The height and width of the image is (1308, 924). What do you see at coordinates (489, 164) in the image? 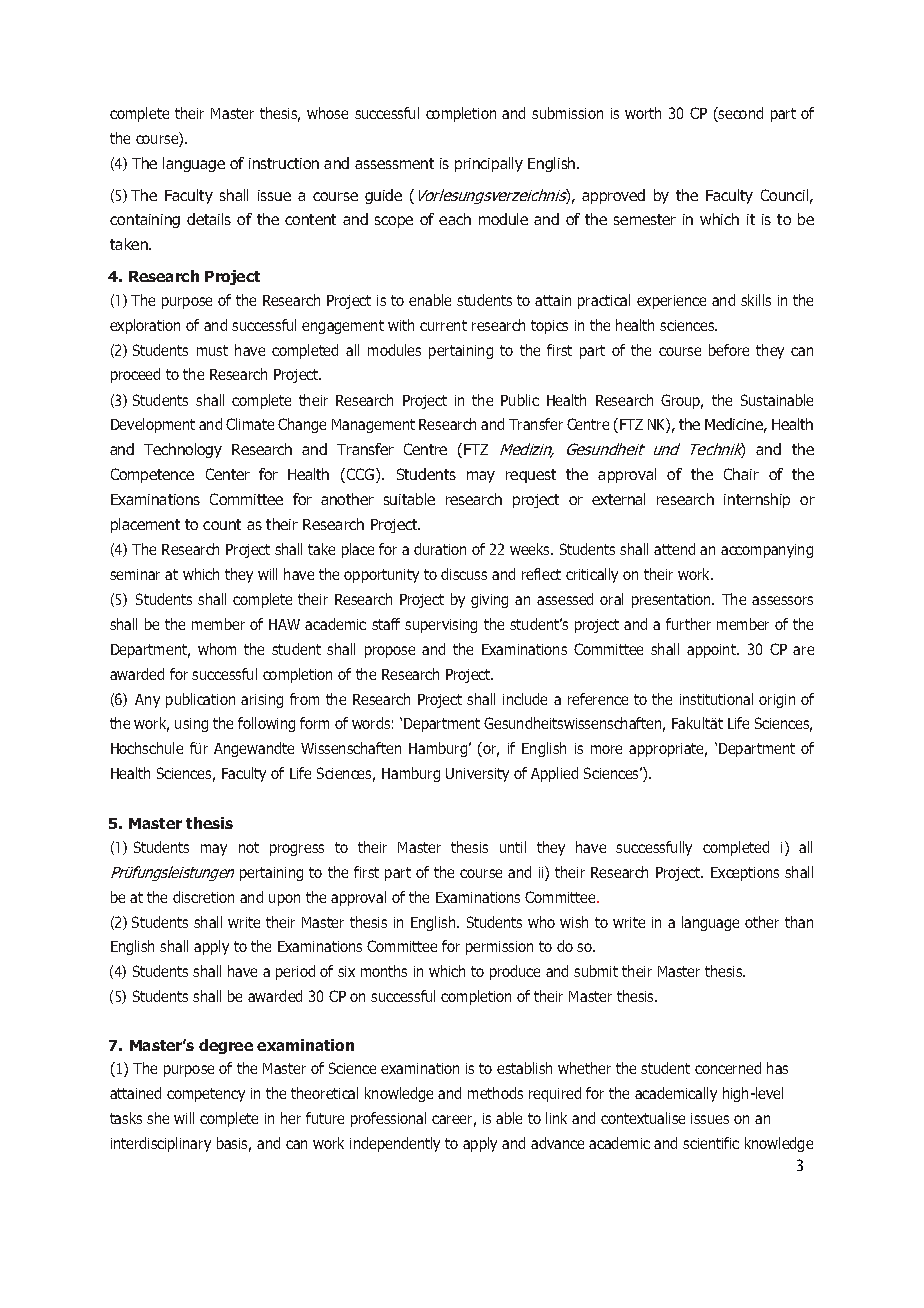
I see `principally` at bounding box center [489, 164].
